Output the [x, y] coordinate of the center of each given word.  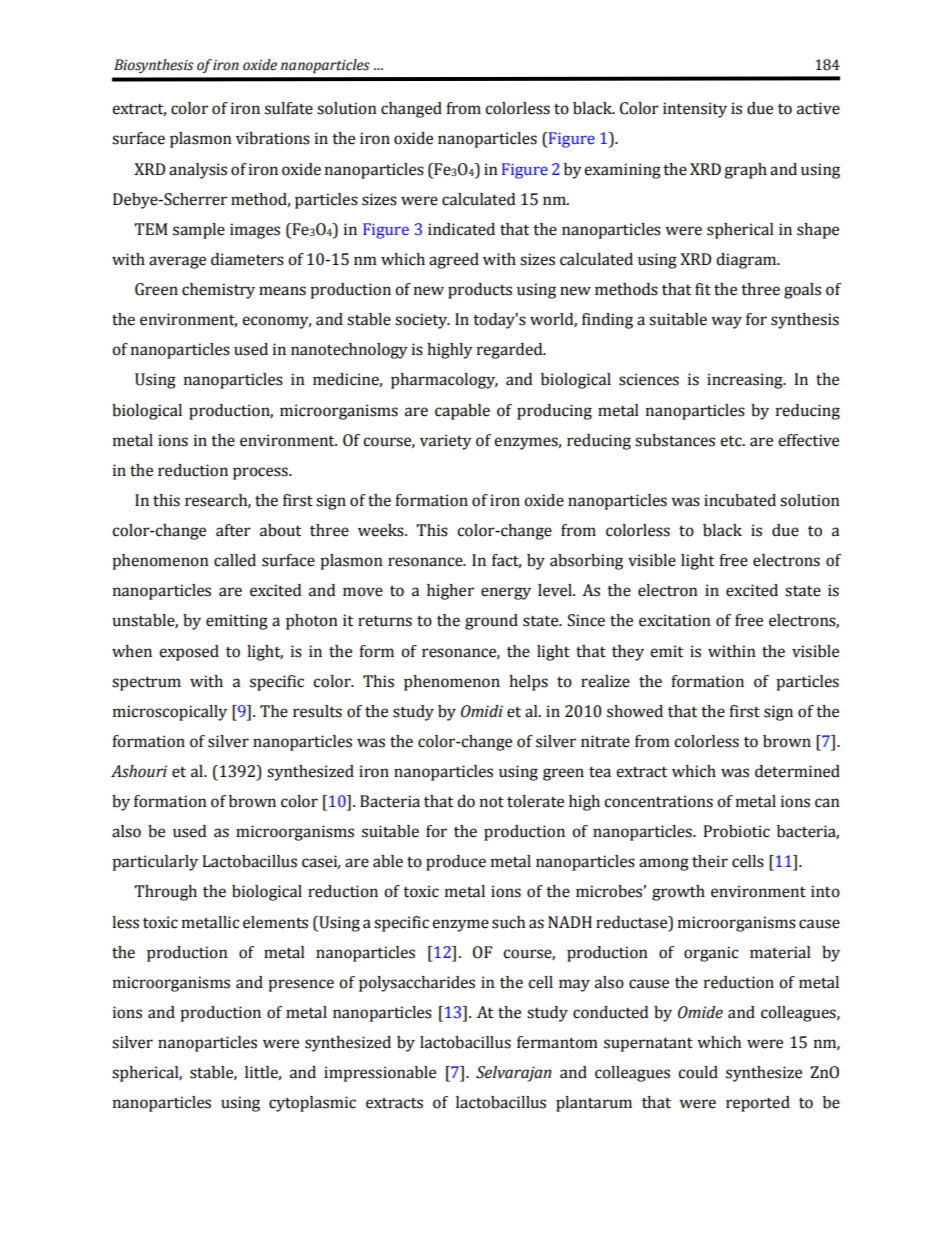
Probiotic [736, 831]
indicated [461, 229]
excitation [675, 620]
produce [456, 863]
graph [745, 171]
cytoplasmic [312, 1104]
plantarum [594, 1104]
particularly [155, 863]
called [235, 560]
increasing [746, 381]
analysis [198, 171]
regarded [511, 351]
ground [491, 622]
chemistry [218, 291]
